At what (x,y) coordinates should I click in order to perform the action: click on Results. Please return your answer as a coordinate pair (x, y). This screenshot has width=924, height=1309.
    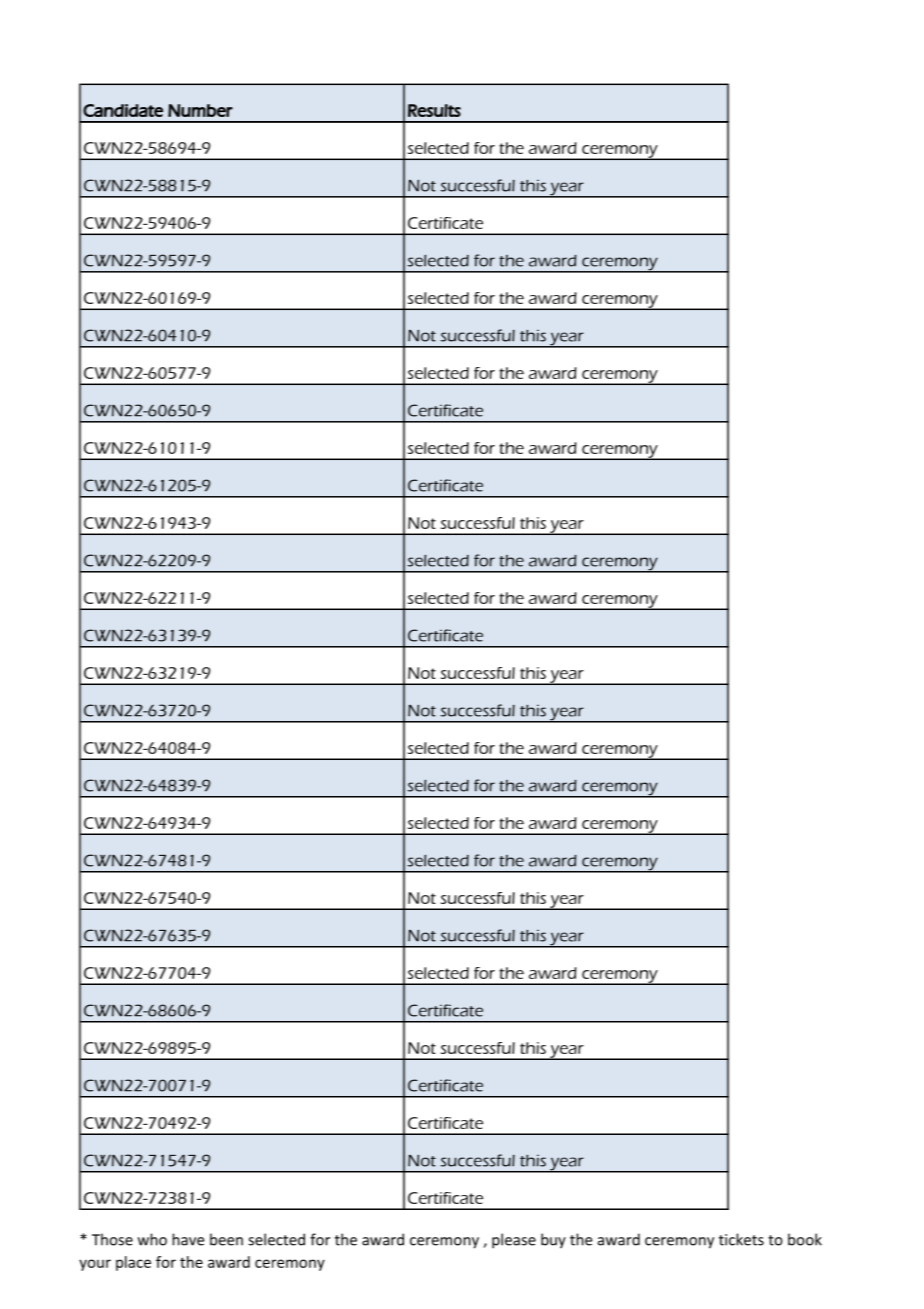
    Looking at the image, I should click on (434, 110).
